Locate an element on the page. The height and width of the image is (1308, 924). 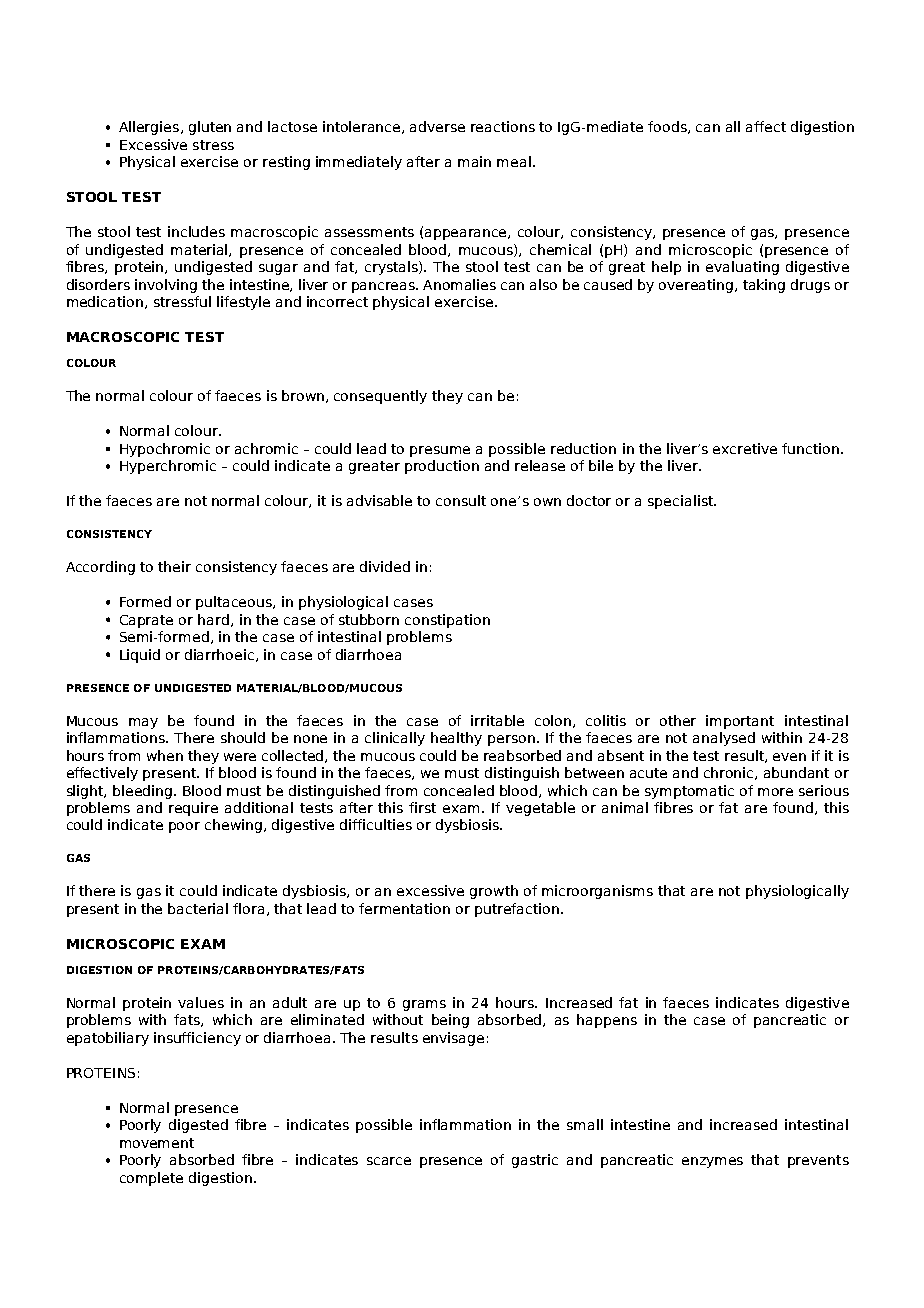
more is located at coordinates (775, 792).
